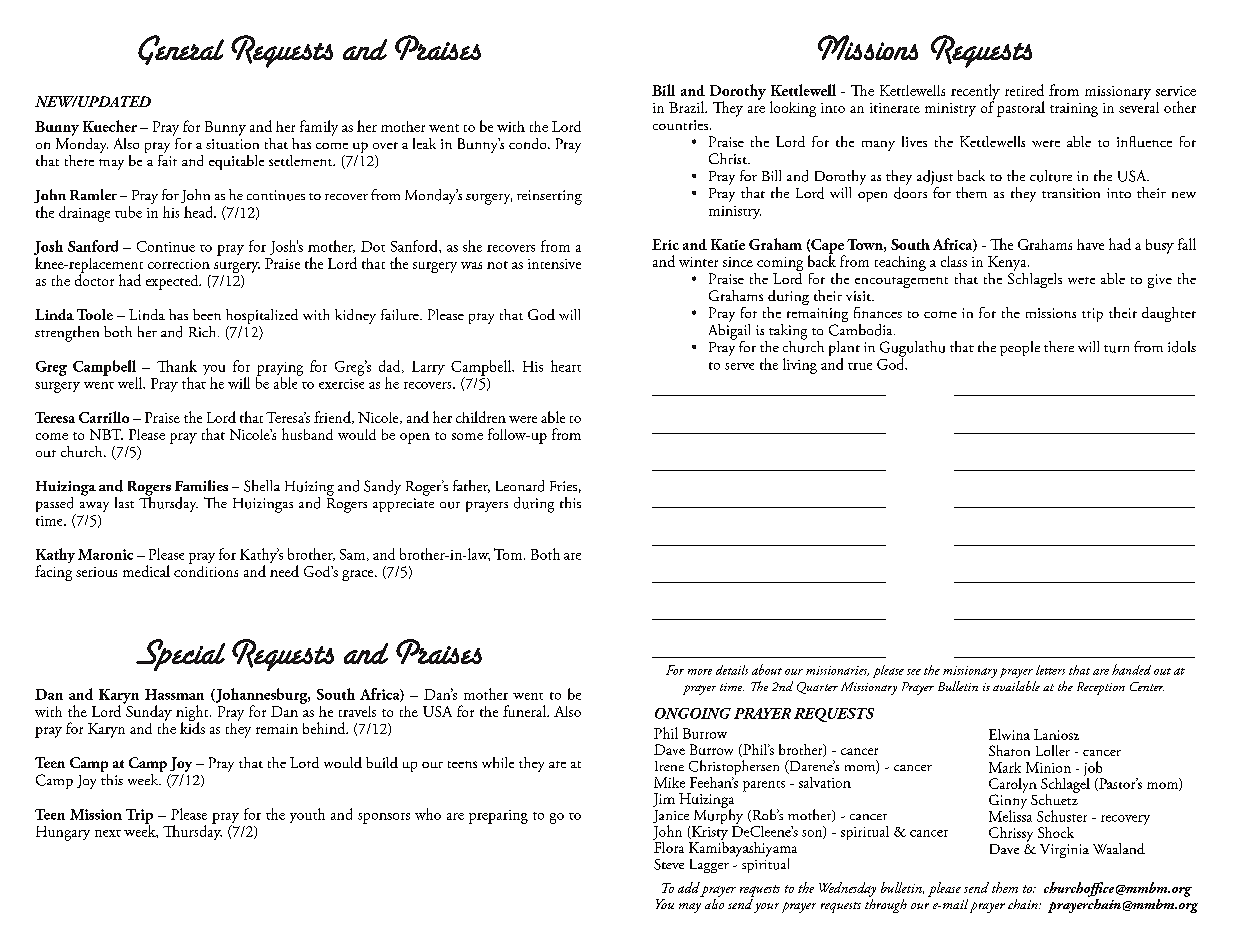 This image has height=952, width=1233. What do you see at coordinates (860, 366) in the image?
I see `true` at bounding box center [860, 366].
